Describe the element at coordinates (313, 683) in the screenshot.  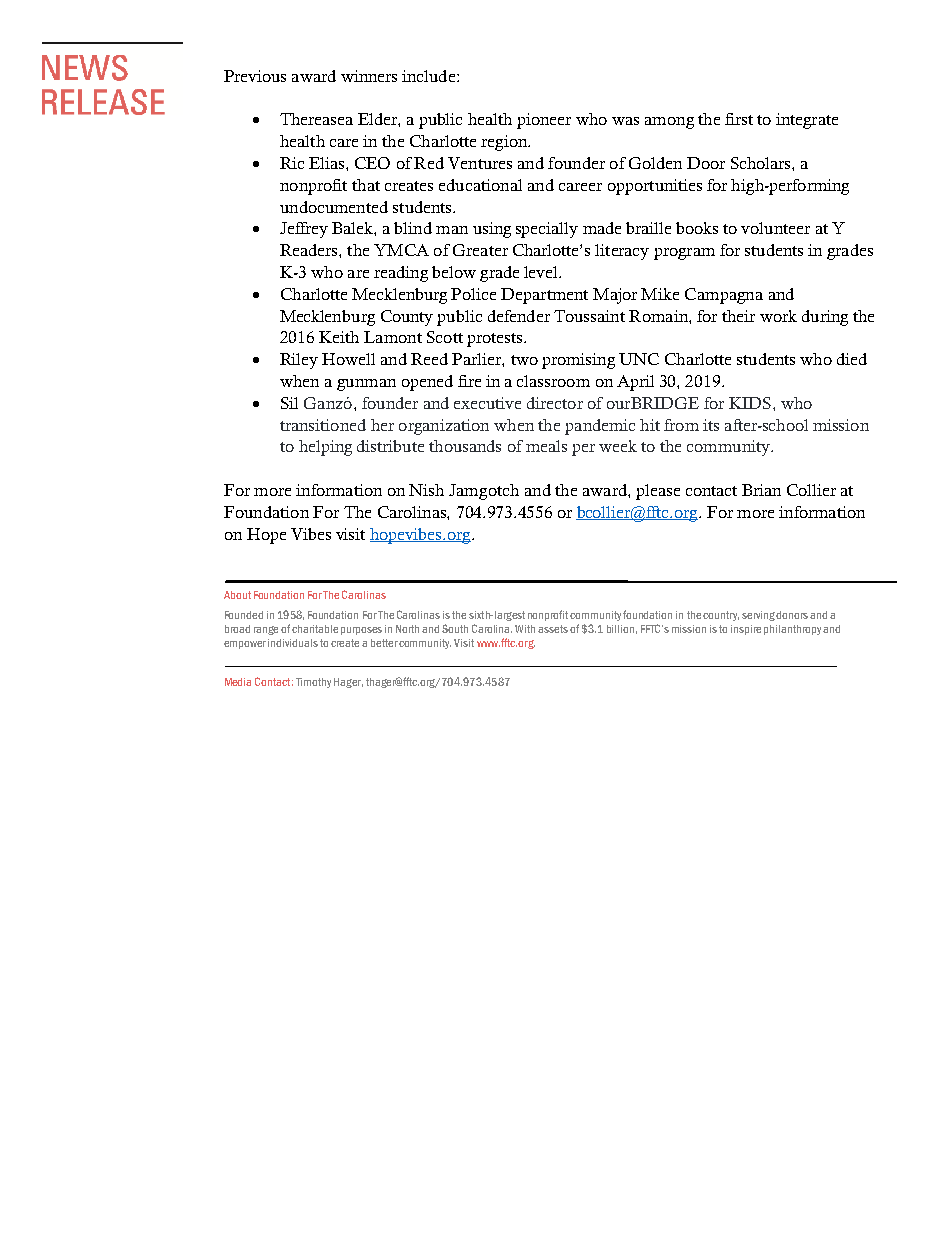
I see `Timothy` at that location.
